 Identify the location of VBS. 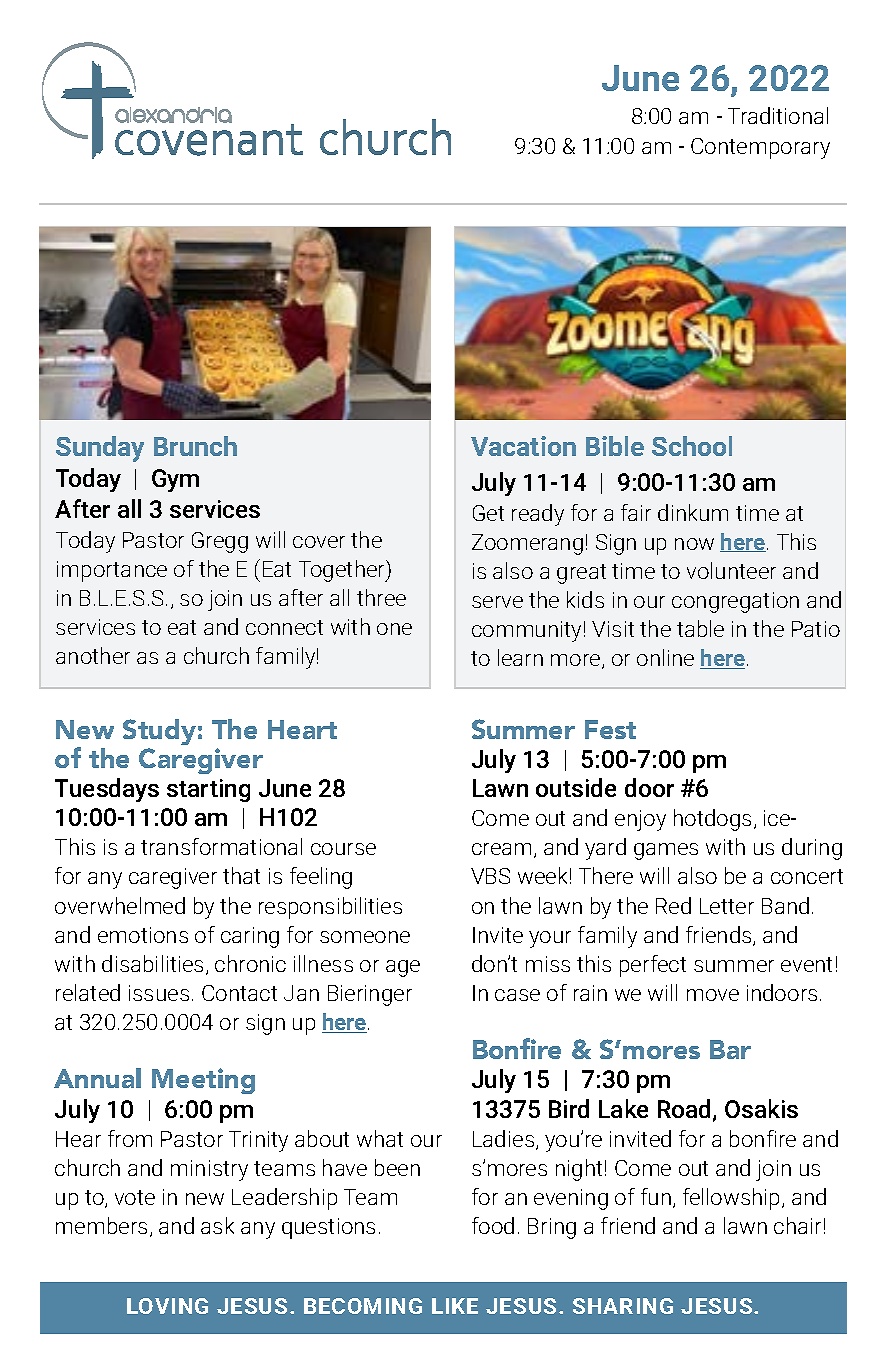
(490, 876).
